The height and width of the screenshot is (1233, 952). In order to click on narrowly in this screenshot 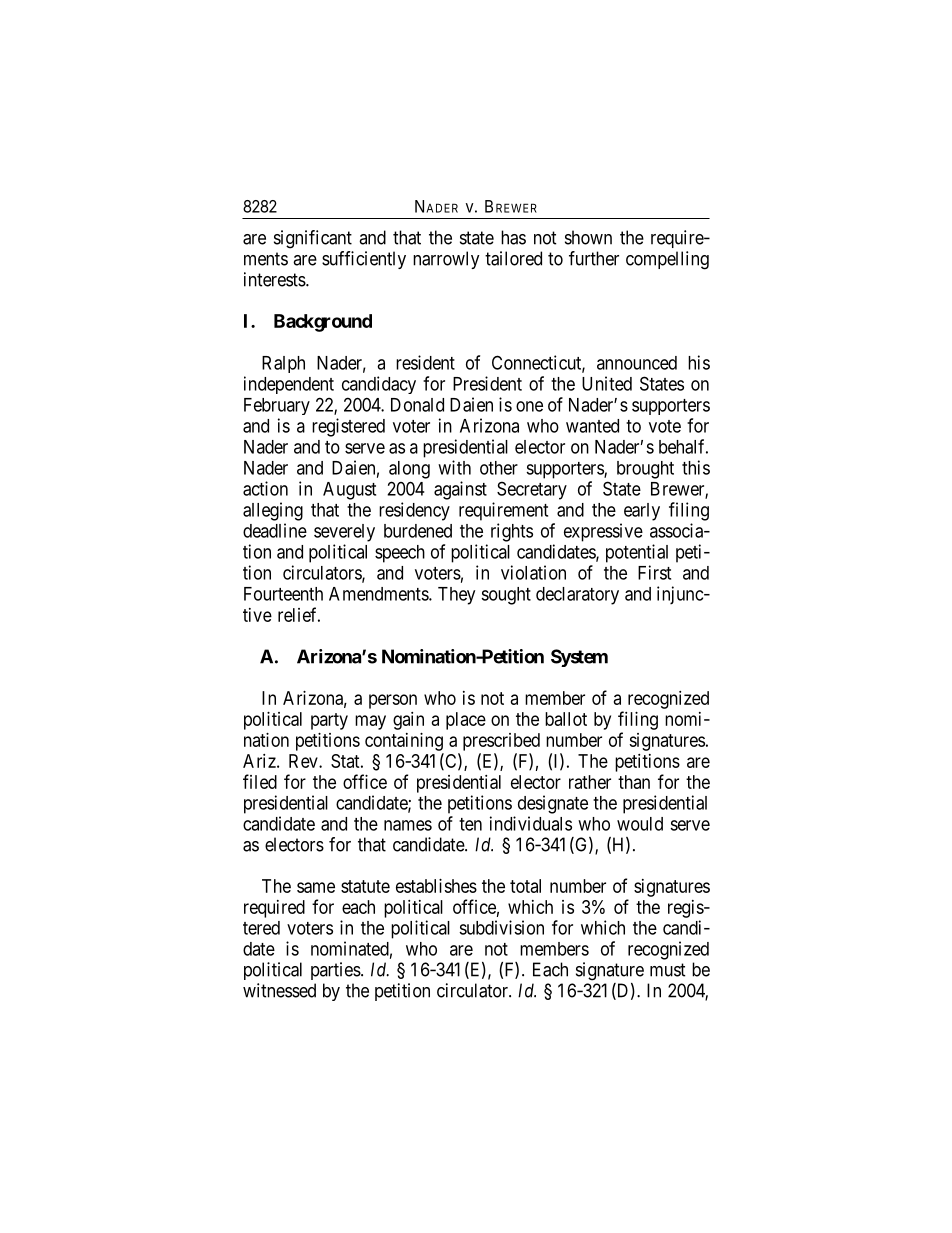, I will do `click(446, 260)`.
